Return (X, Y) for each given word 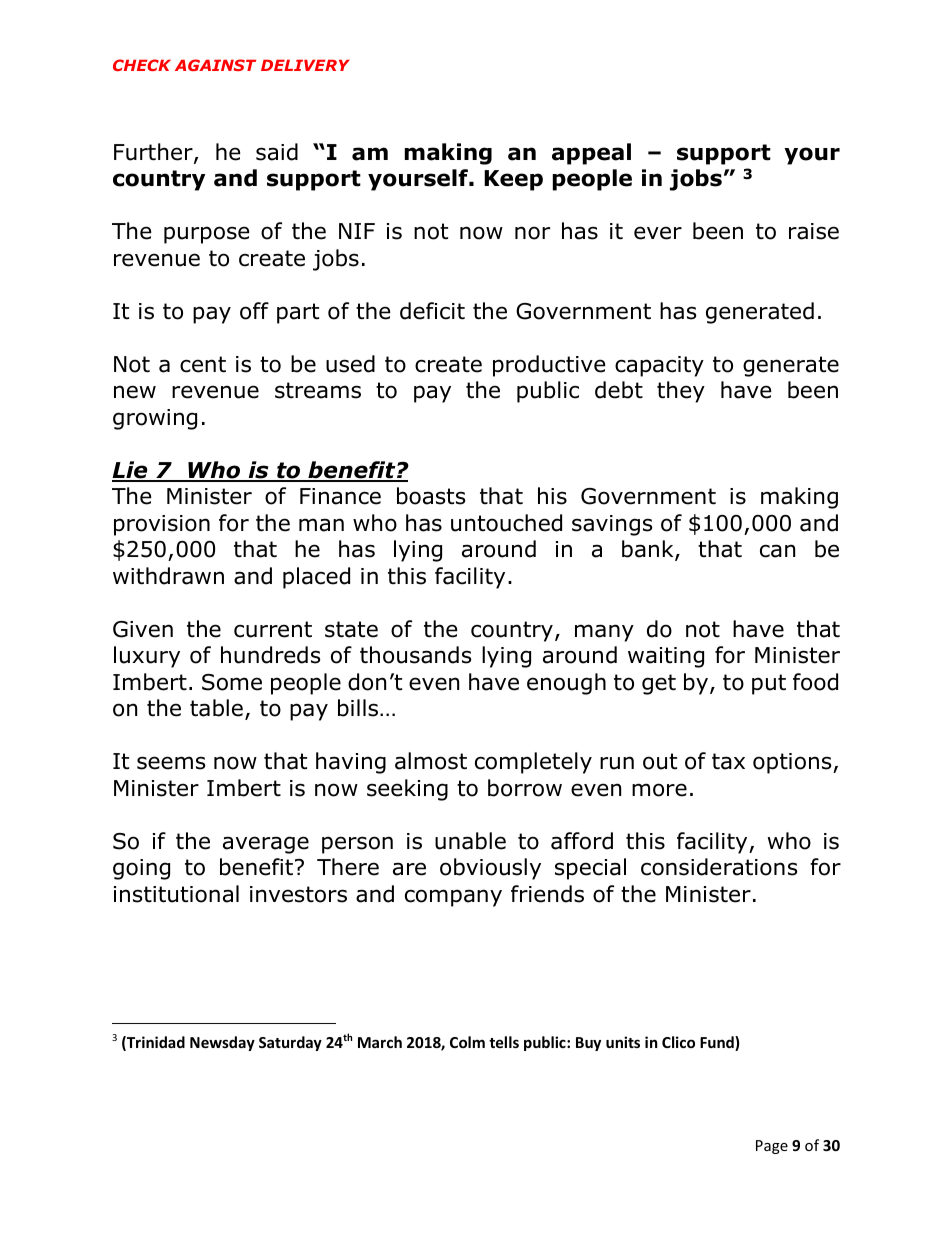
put (769, 684)
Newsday (222, 1043)
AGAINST (215, 65)
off (254, 311)
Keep (513, 180)
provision (162, 525)
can (777, 551)
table (216, 708)
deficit (432, 311)
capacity (659, 366)
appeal (591, 154)
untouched (506, 523)
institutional (176, 894)
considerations (719, 867)
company (453, 898)
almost (431, 761)
